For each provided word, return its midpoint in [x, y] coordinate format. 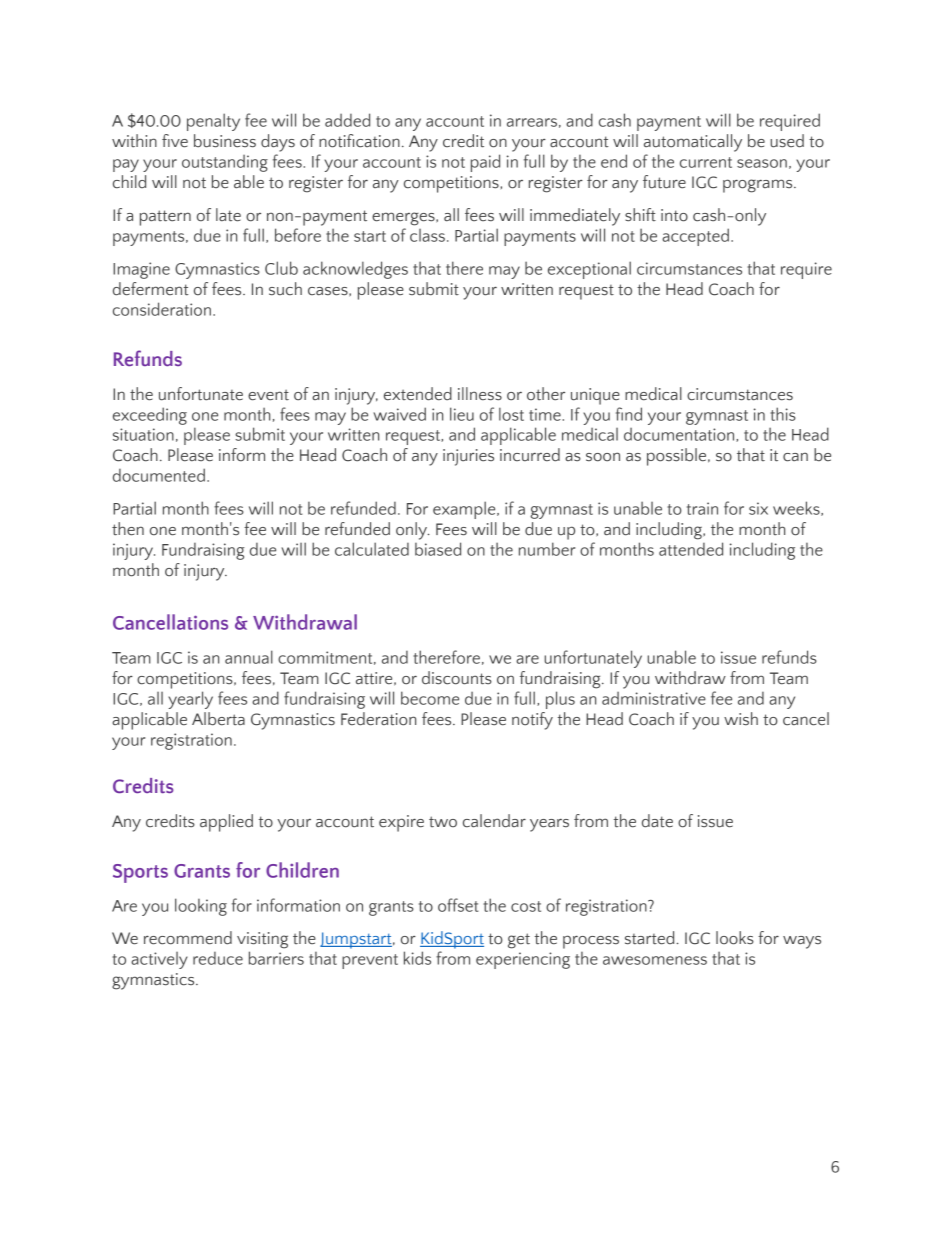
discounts [457, 678]
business [225, 141]
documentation [680, 435]
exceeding [150, 416]
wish [741, 718]
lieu [462, 414]
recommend [188, 938]
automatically [693, 143]
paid [485, 163]
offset [458, 905]
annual [249, 657]
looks [735, 938]
